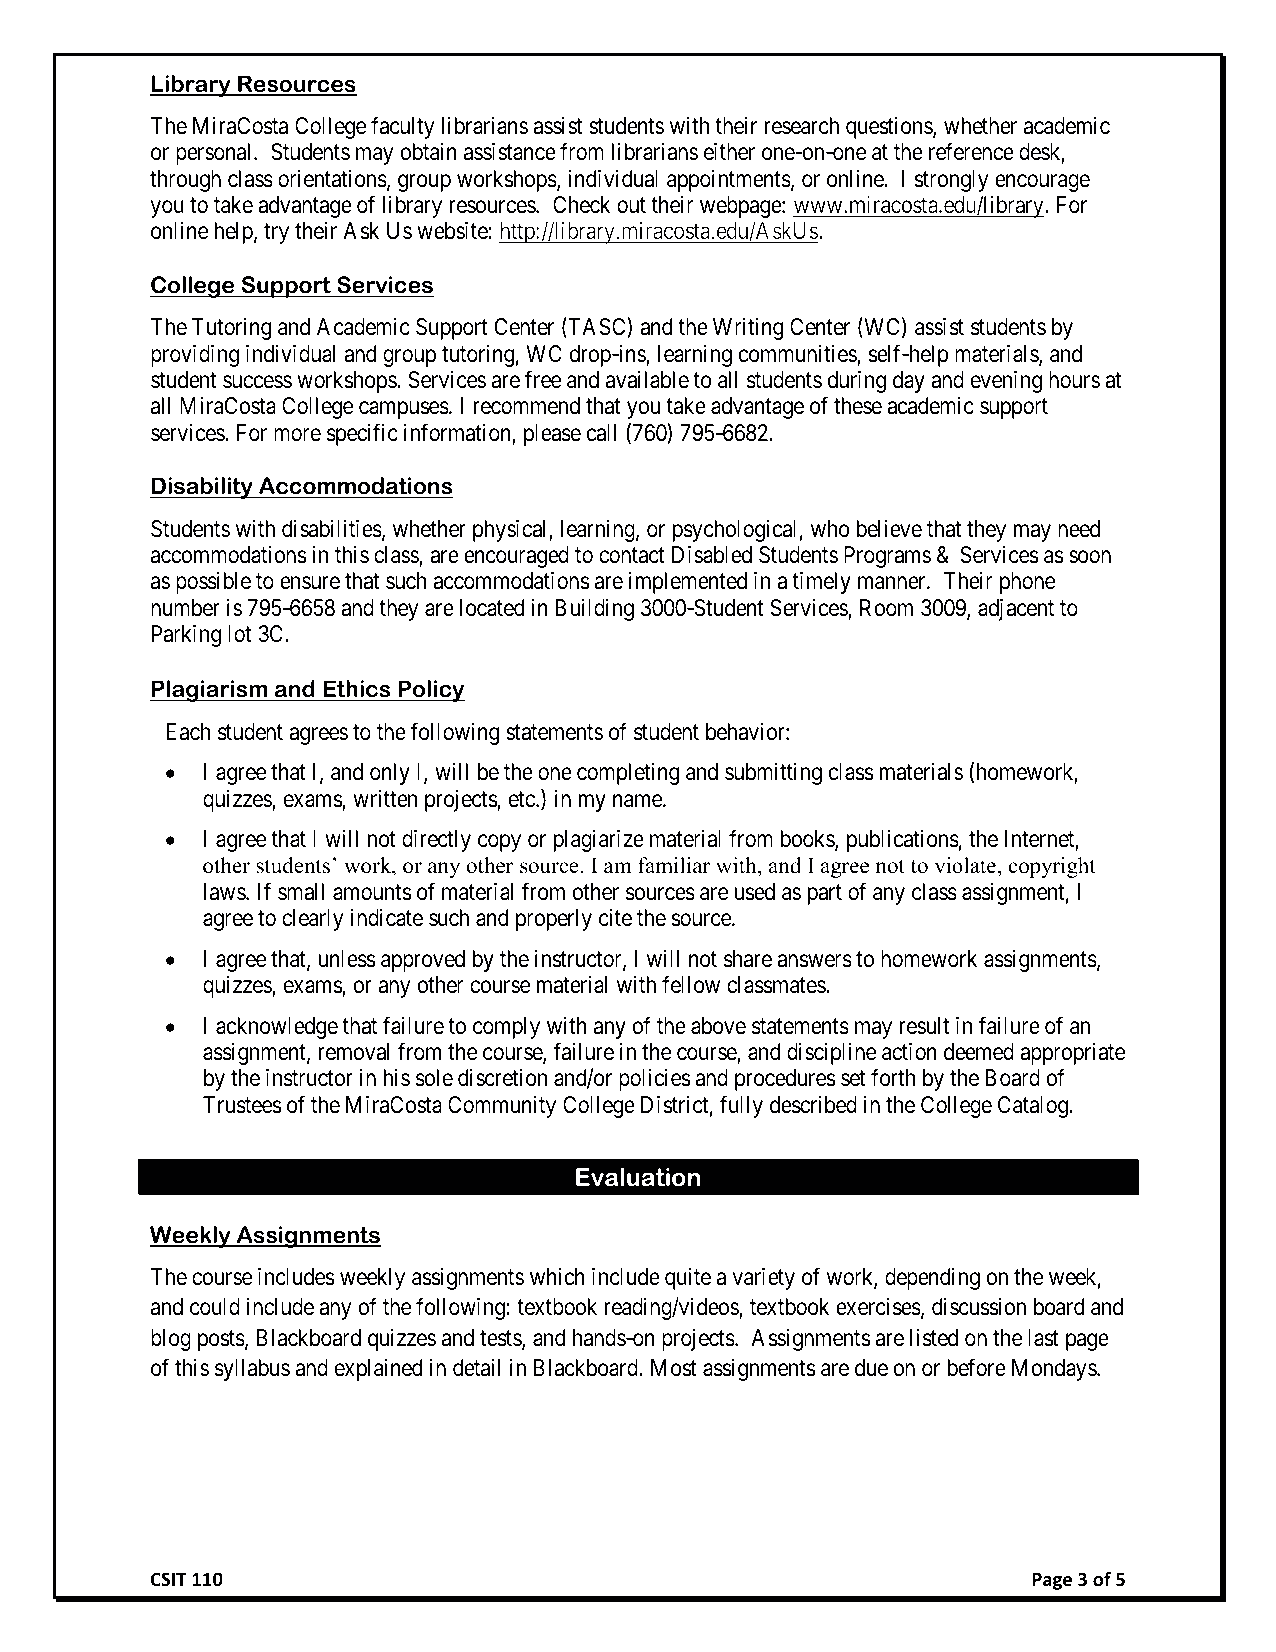 This image has width=1276, height=1652. Describe the element at coordinates (971, 151) in the image. I see `reference` at that location.
